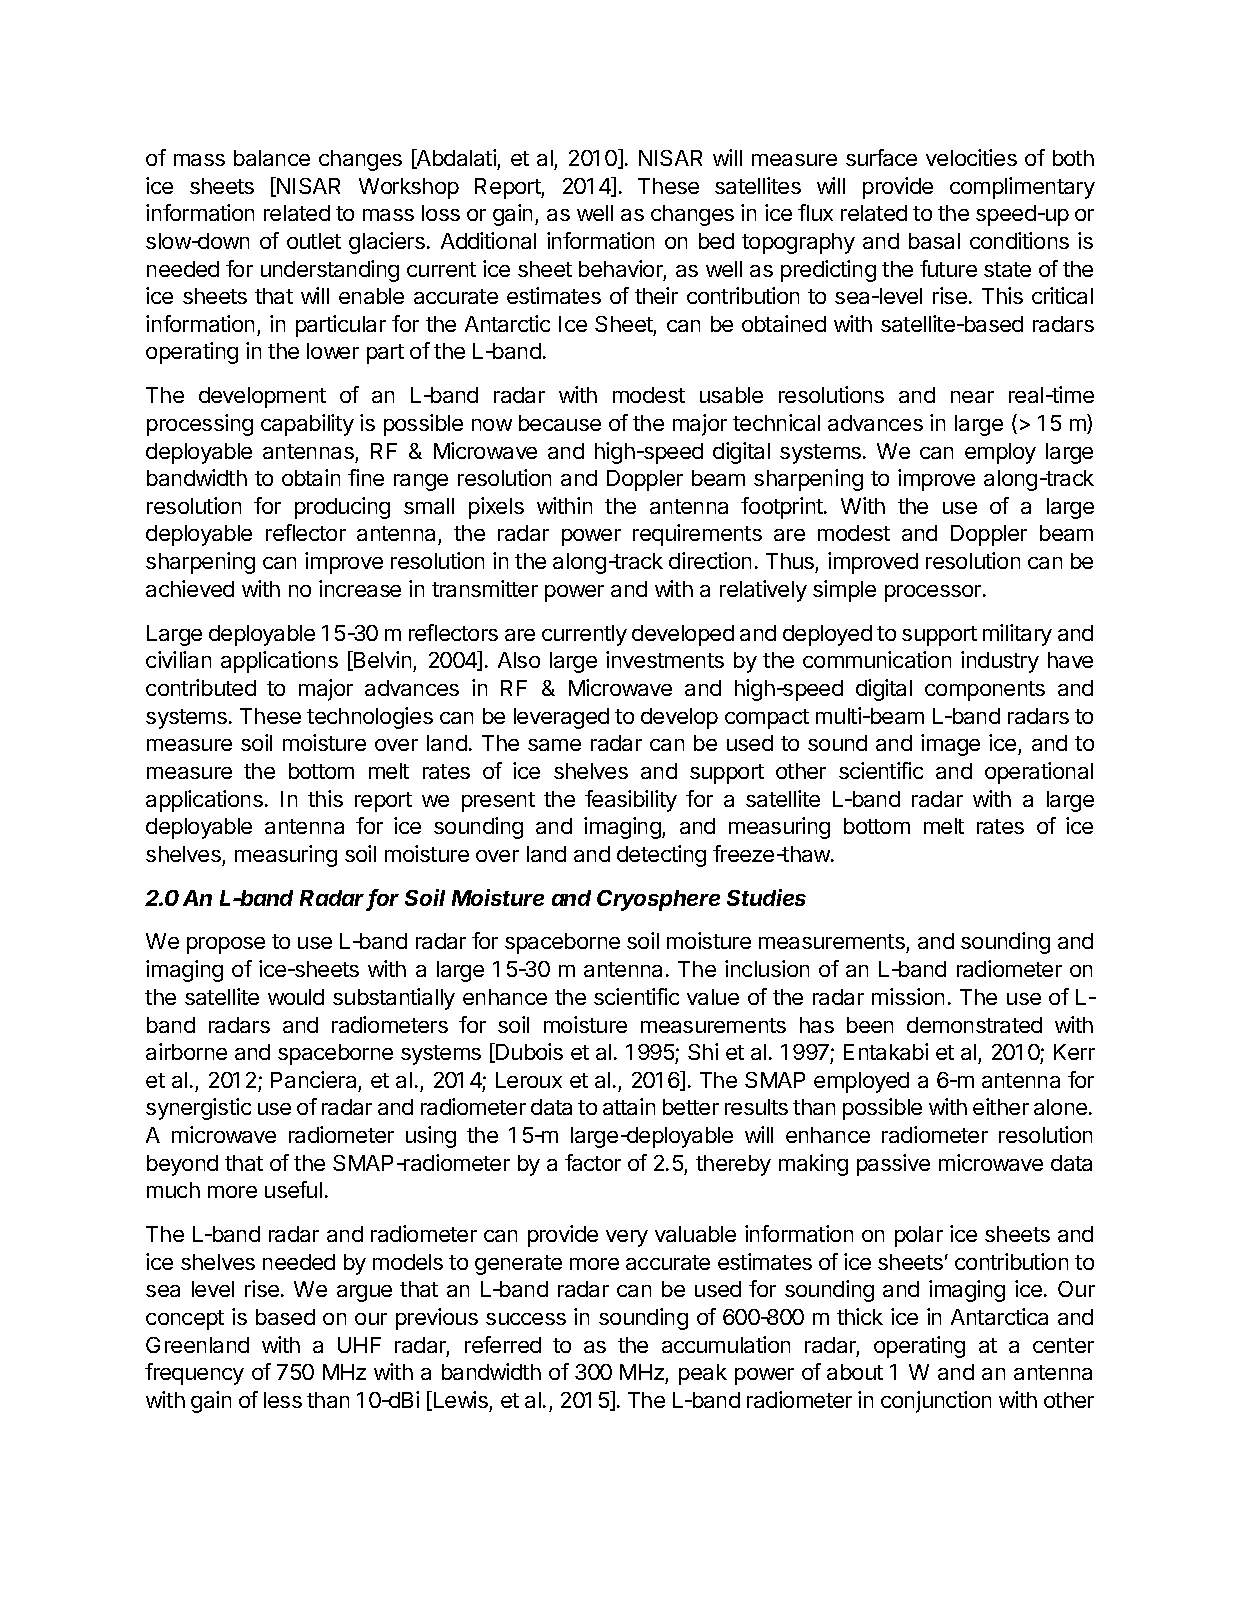 The image size is (1240, 1604). What do you see at coordinates (283, 1400) in the page?
I see `less` at bounding box center [283, 1400].
